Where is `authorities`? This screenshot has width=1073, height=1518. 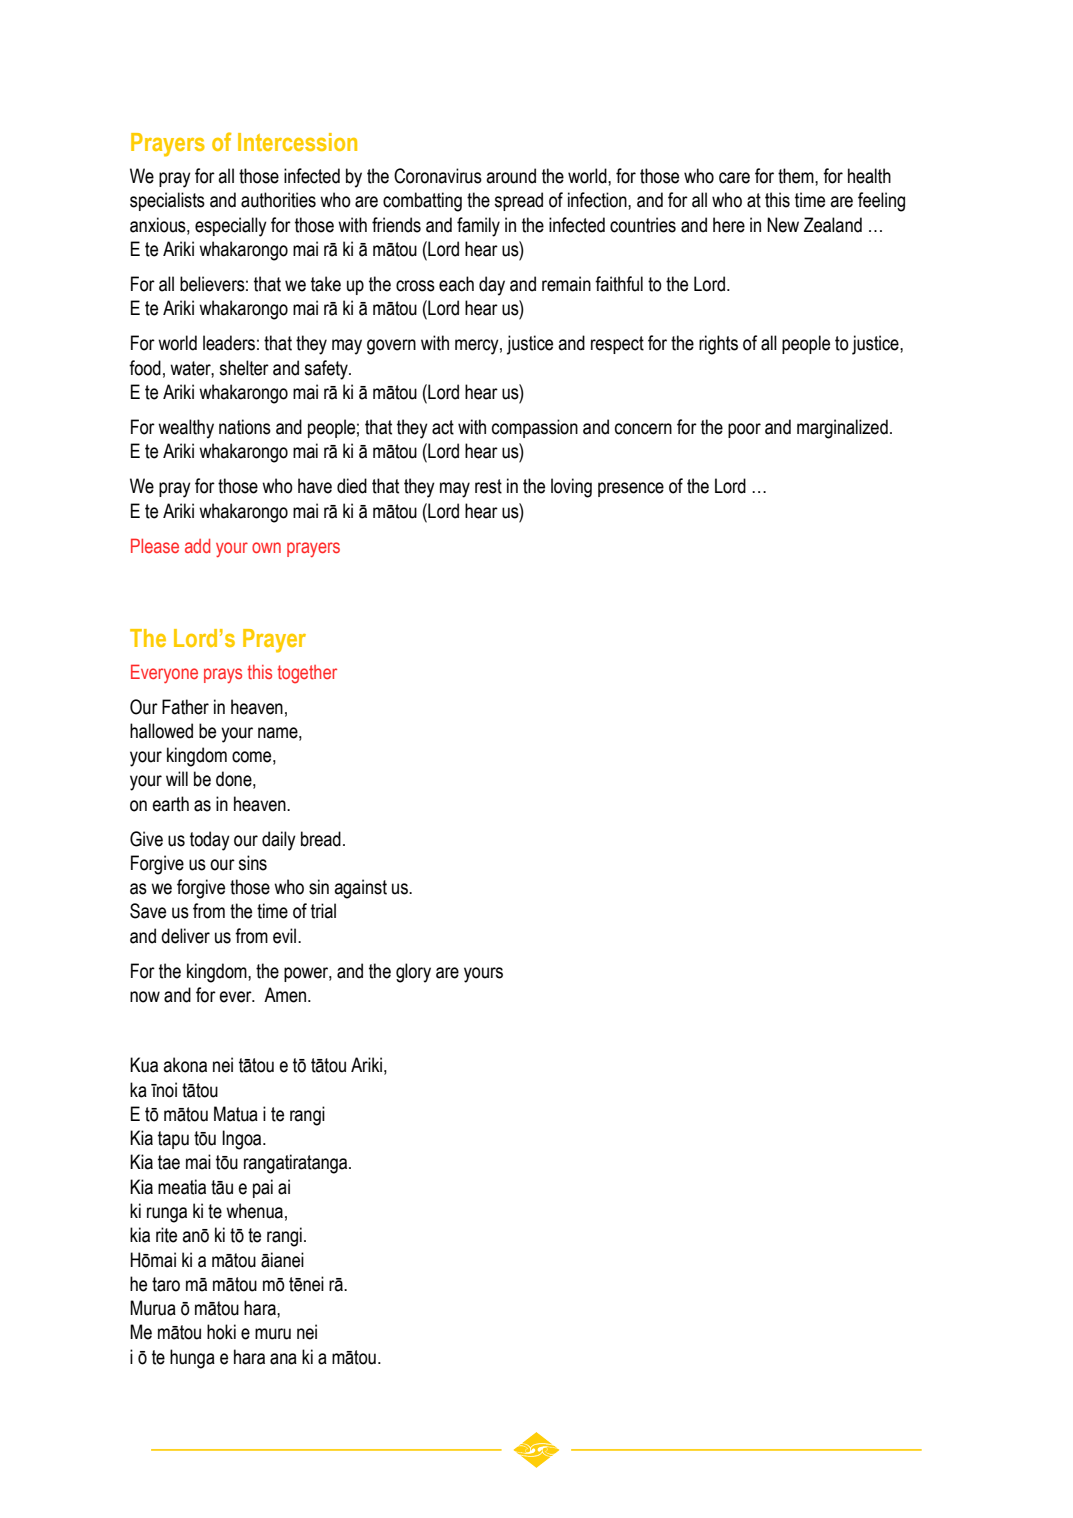 authorities is located at coordinates (278, 200).
